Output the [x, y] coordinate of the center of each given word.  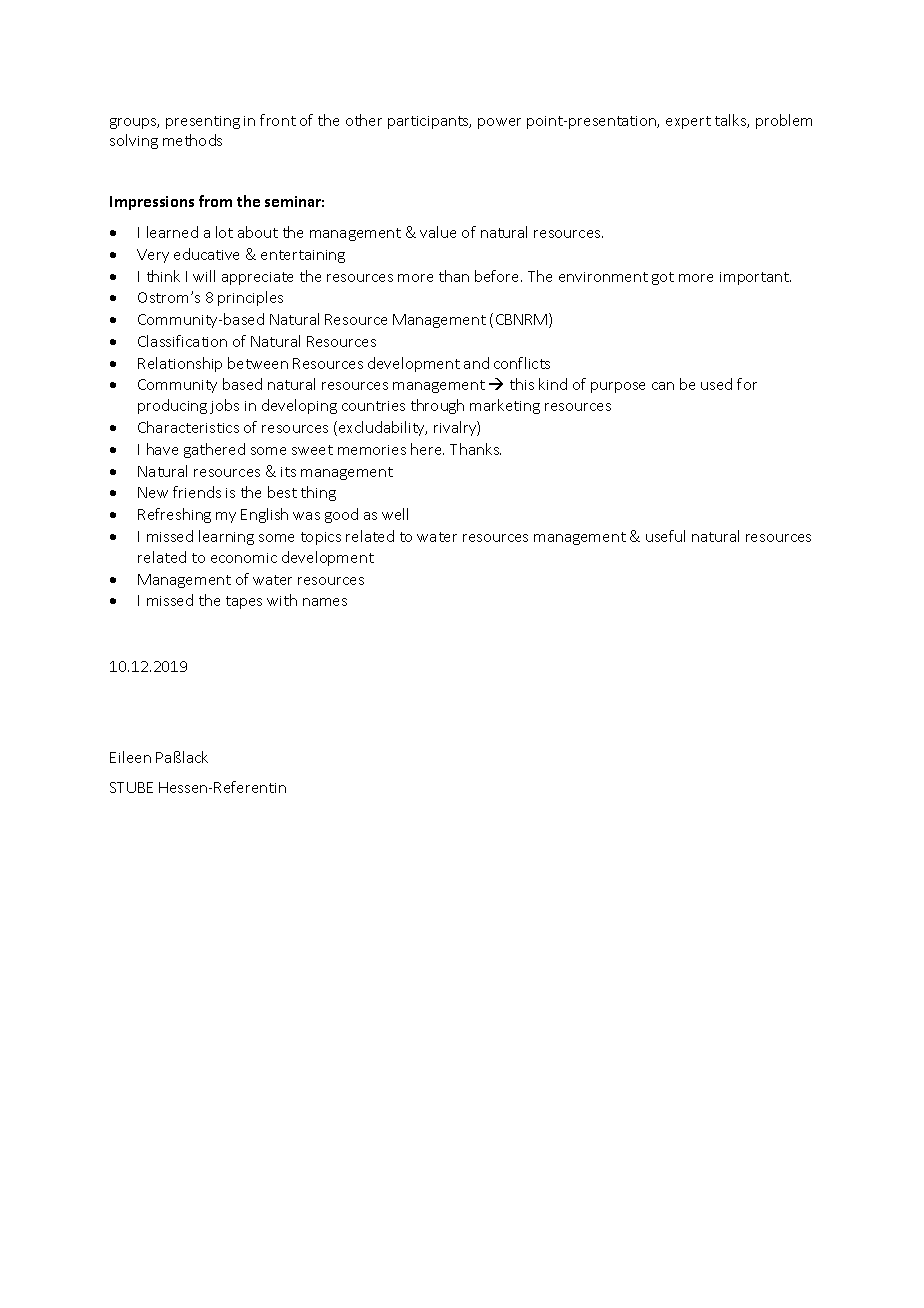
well [395, 514]
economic [244, 558]
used [716, 384]
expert [688, 122]
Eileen [130, 757]
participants [429, 122]
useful [665, 536]
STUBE [131, 787]
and [476, 363]
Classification [182, 341]
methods [192, 140]
